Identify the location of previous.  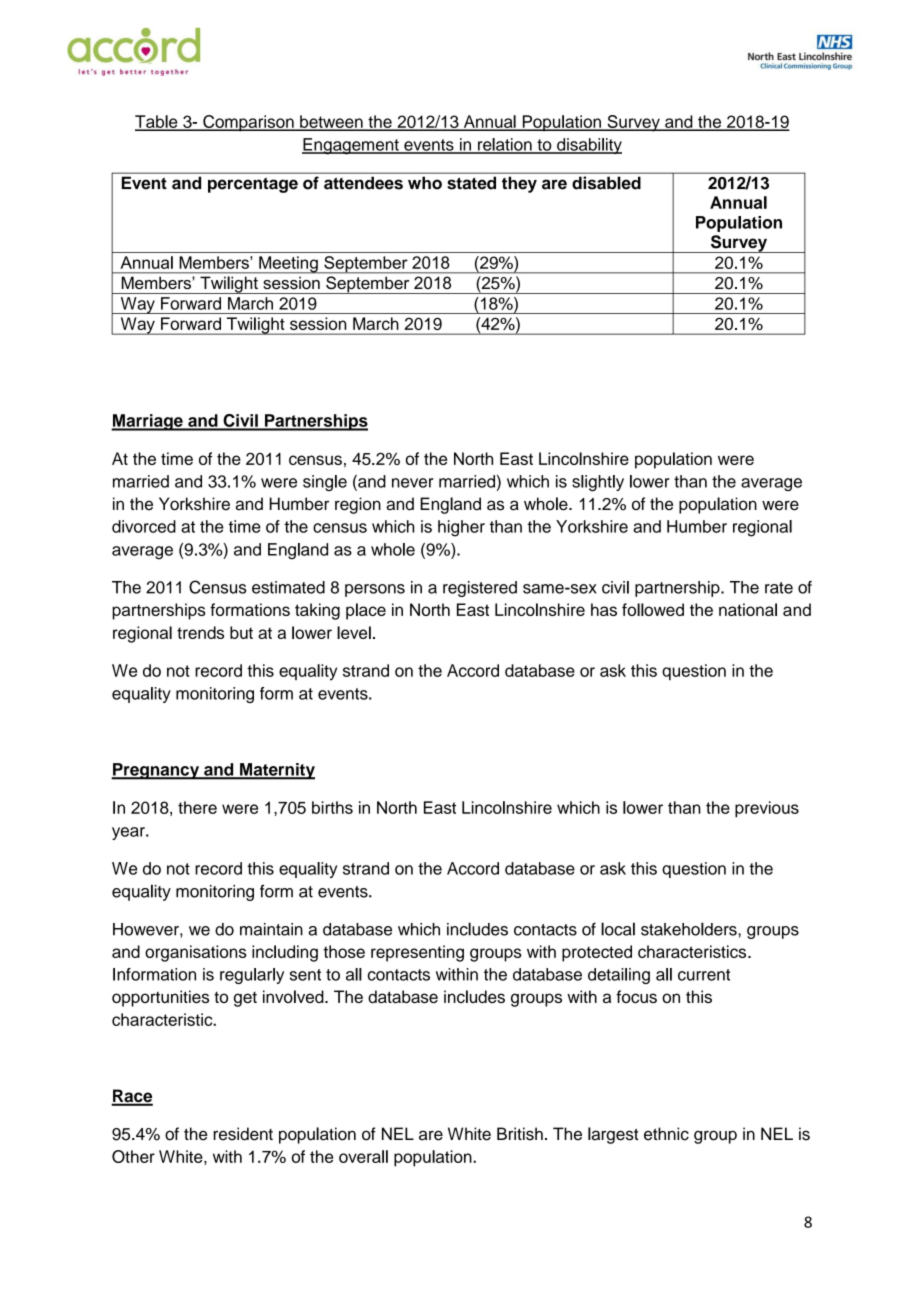
(767, 809).
